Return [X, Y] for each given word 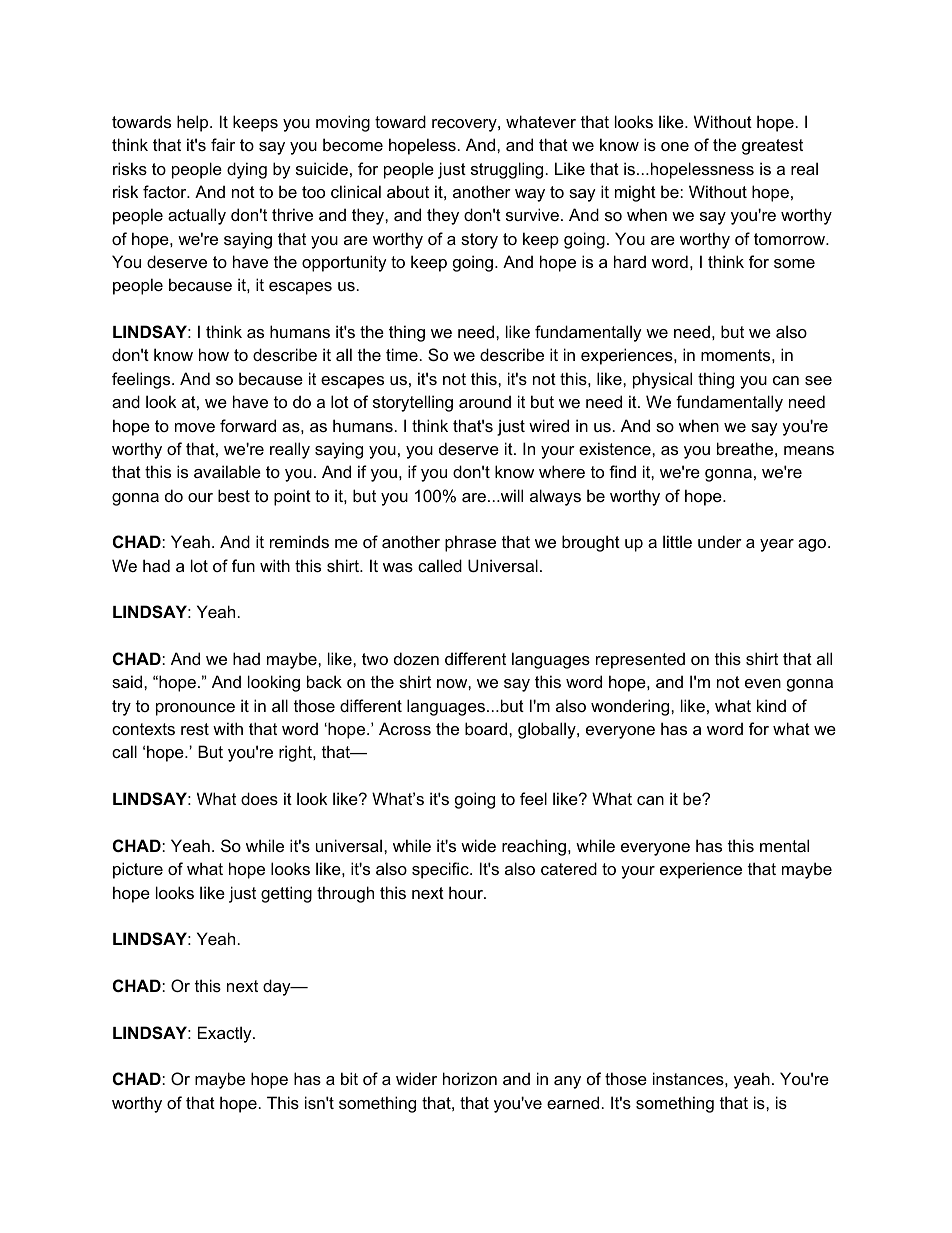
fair [223, 144]
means [809, 450]
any [567, 1082]
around [485, 401]
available [227, 471]
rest [195, 729]
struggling [507, 170]
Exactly [226, 1034]
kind [771, 705]
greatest [772, 147]
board [487, 728]
